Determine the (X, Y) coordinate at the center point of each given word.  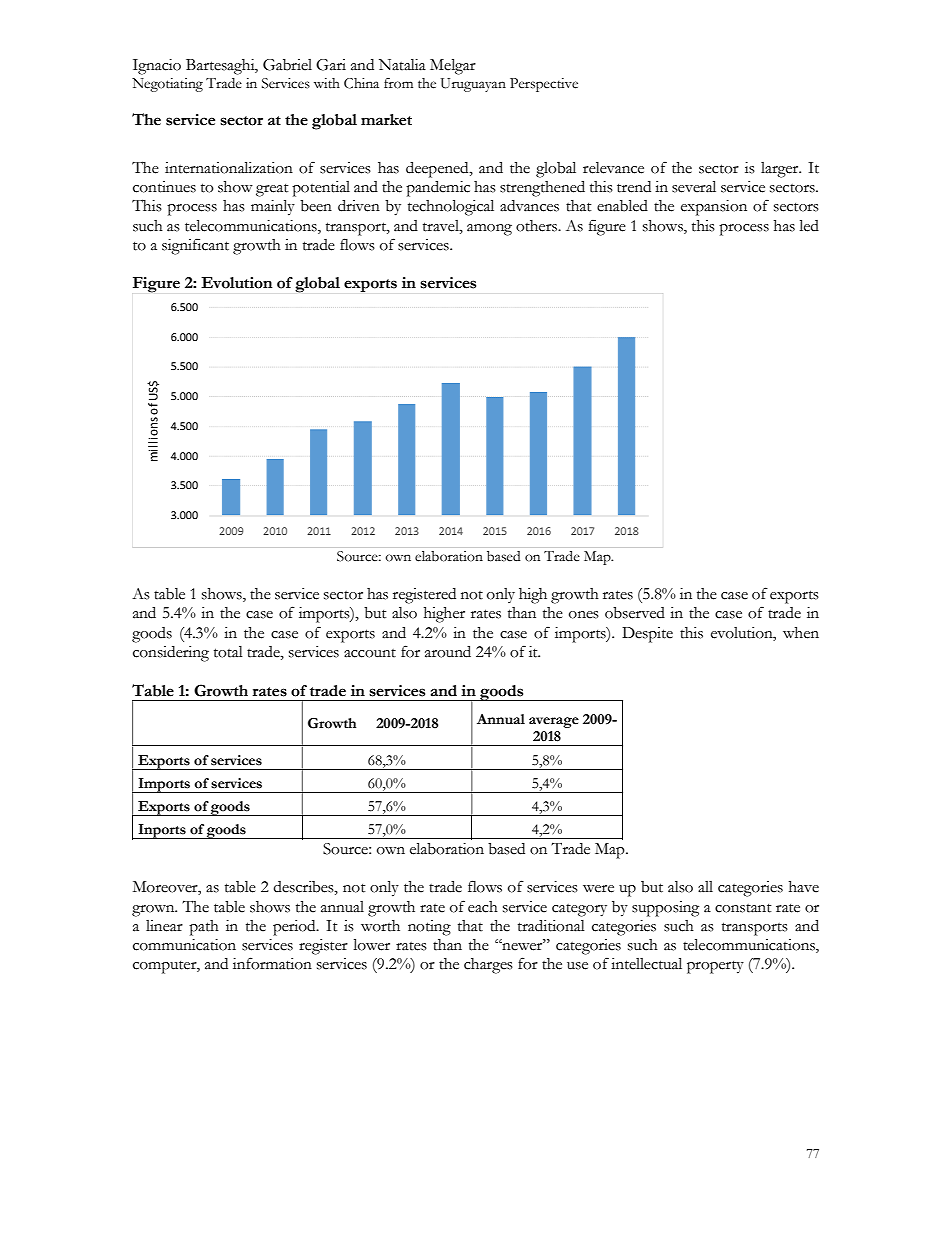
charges (488, 966)
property (715, 967)
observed (635, 613)
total (228, 652)
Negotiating (167, 85)
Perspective (544, 85)
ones (584, 615)
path (204, 928)
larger (781, 170)
